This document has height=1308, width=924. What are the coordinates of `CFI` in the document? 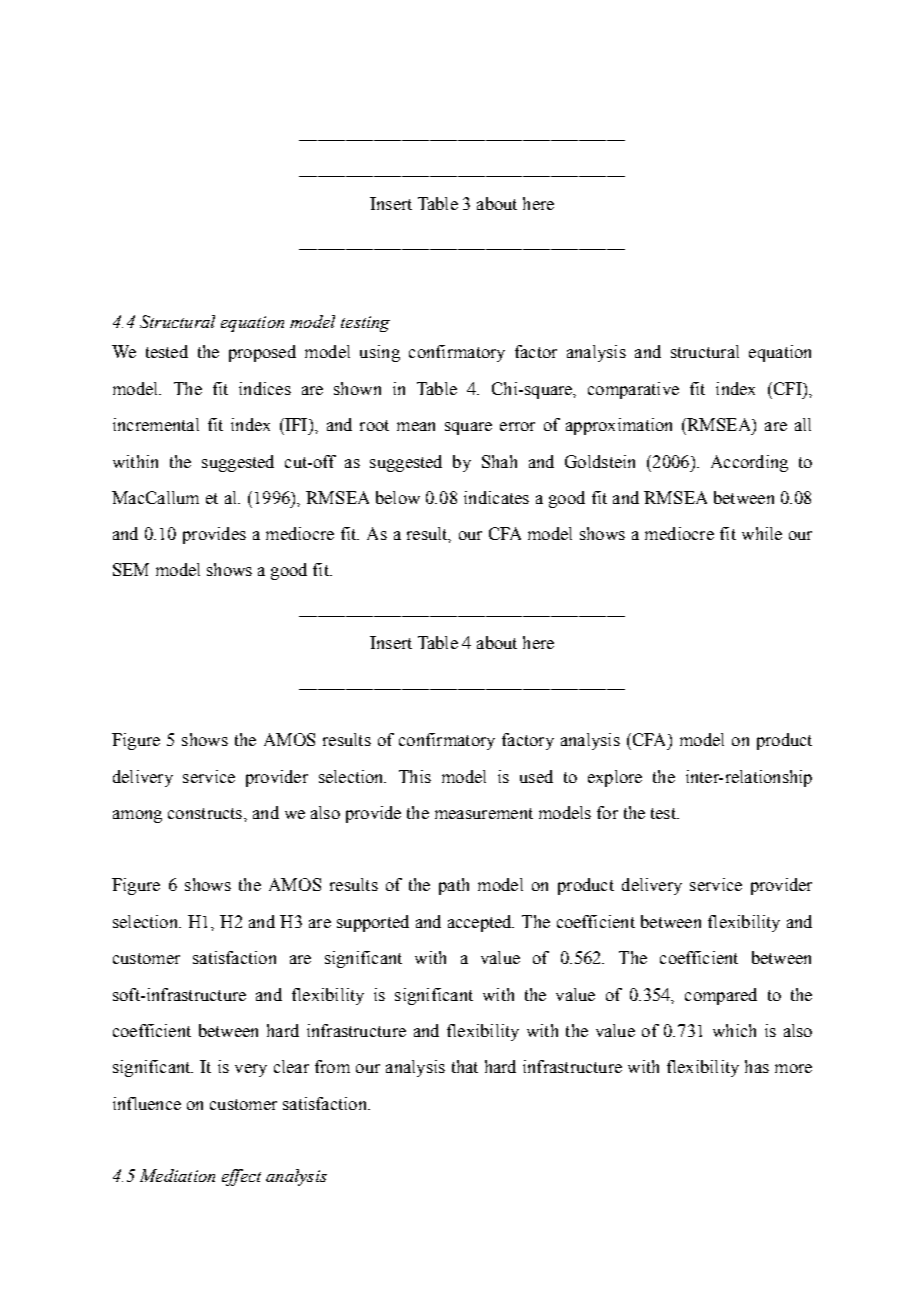 It's located at (787, 388).
